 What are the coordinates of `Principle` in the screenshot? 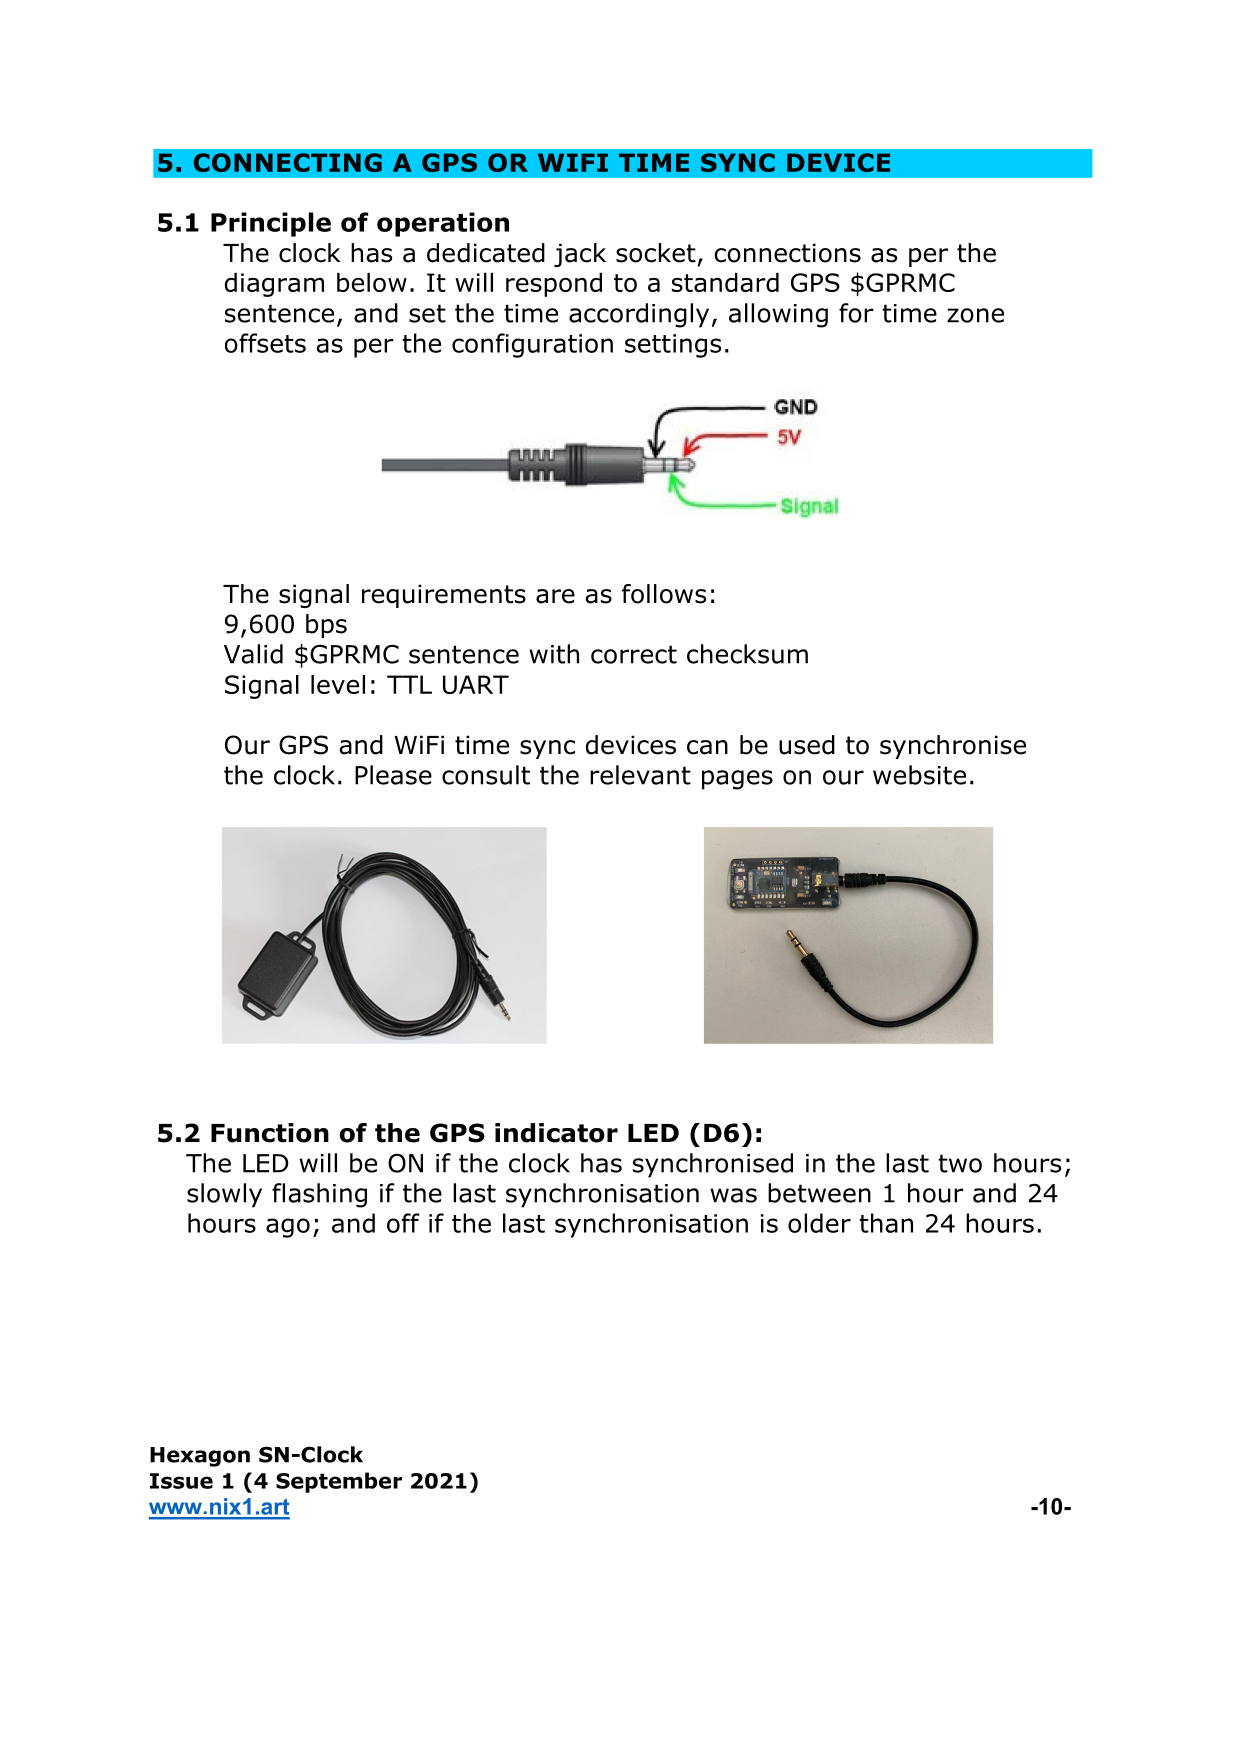 It's located at (271, 224).
